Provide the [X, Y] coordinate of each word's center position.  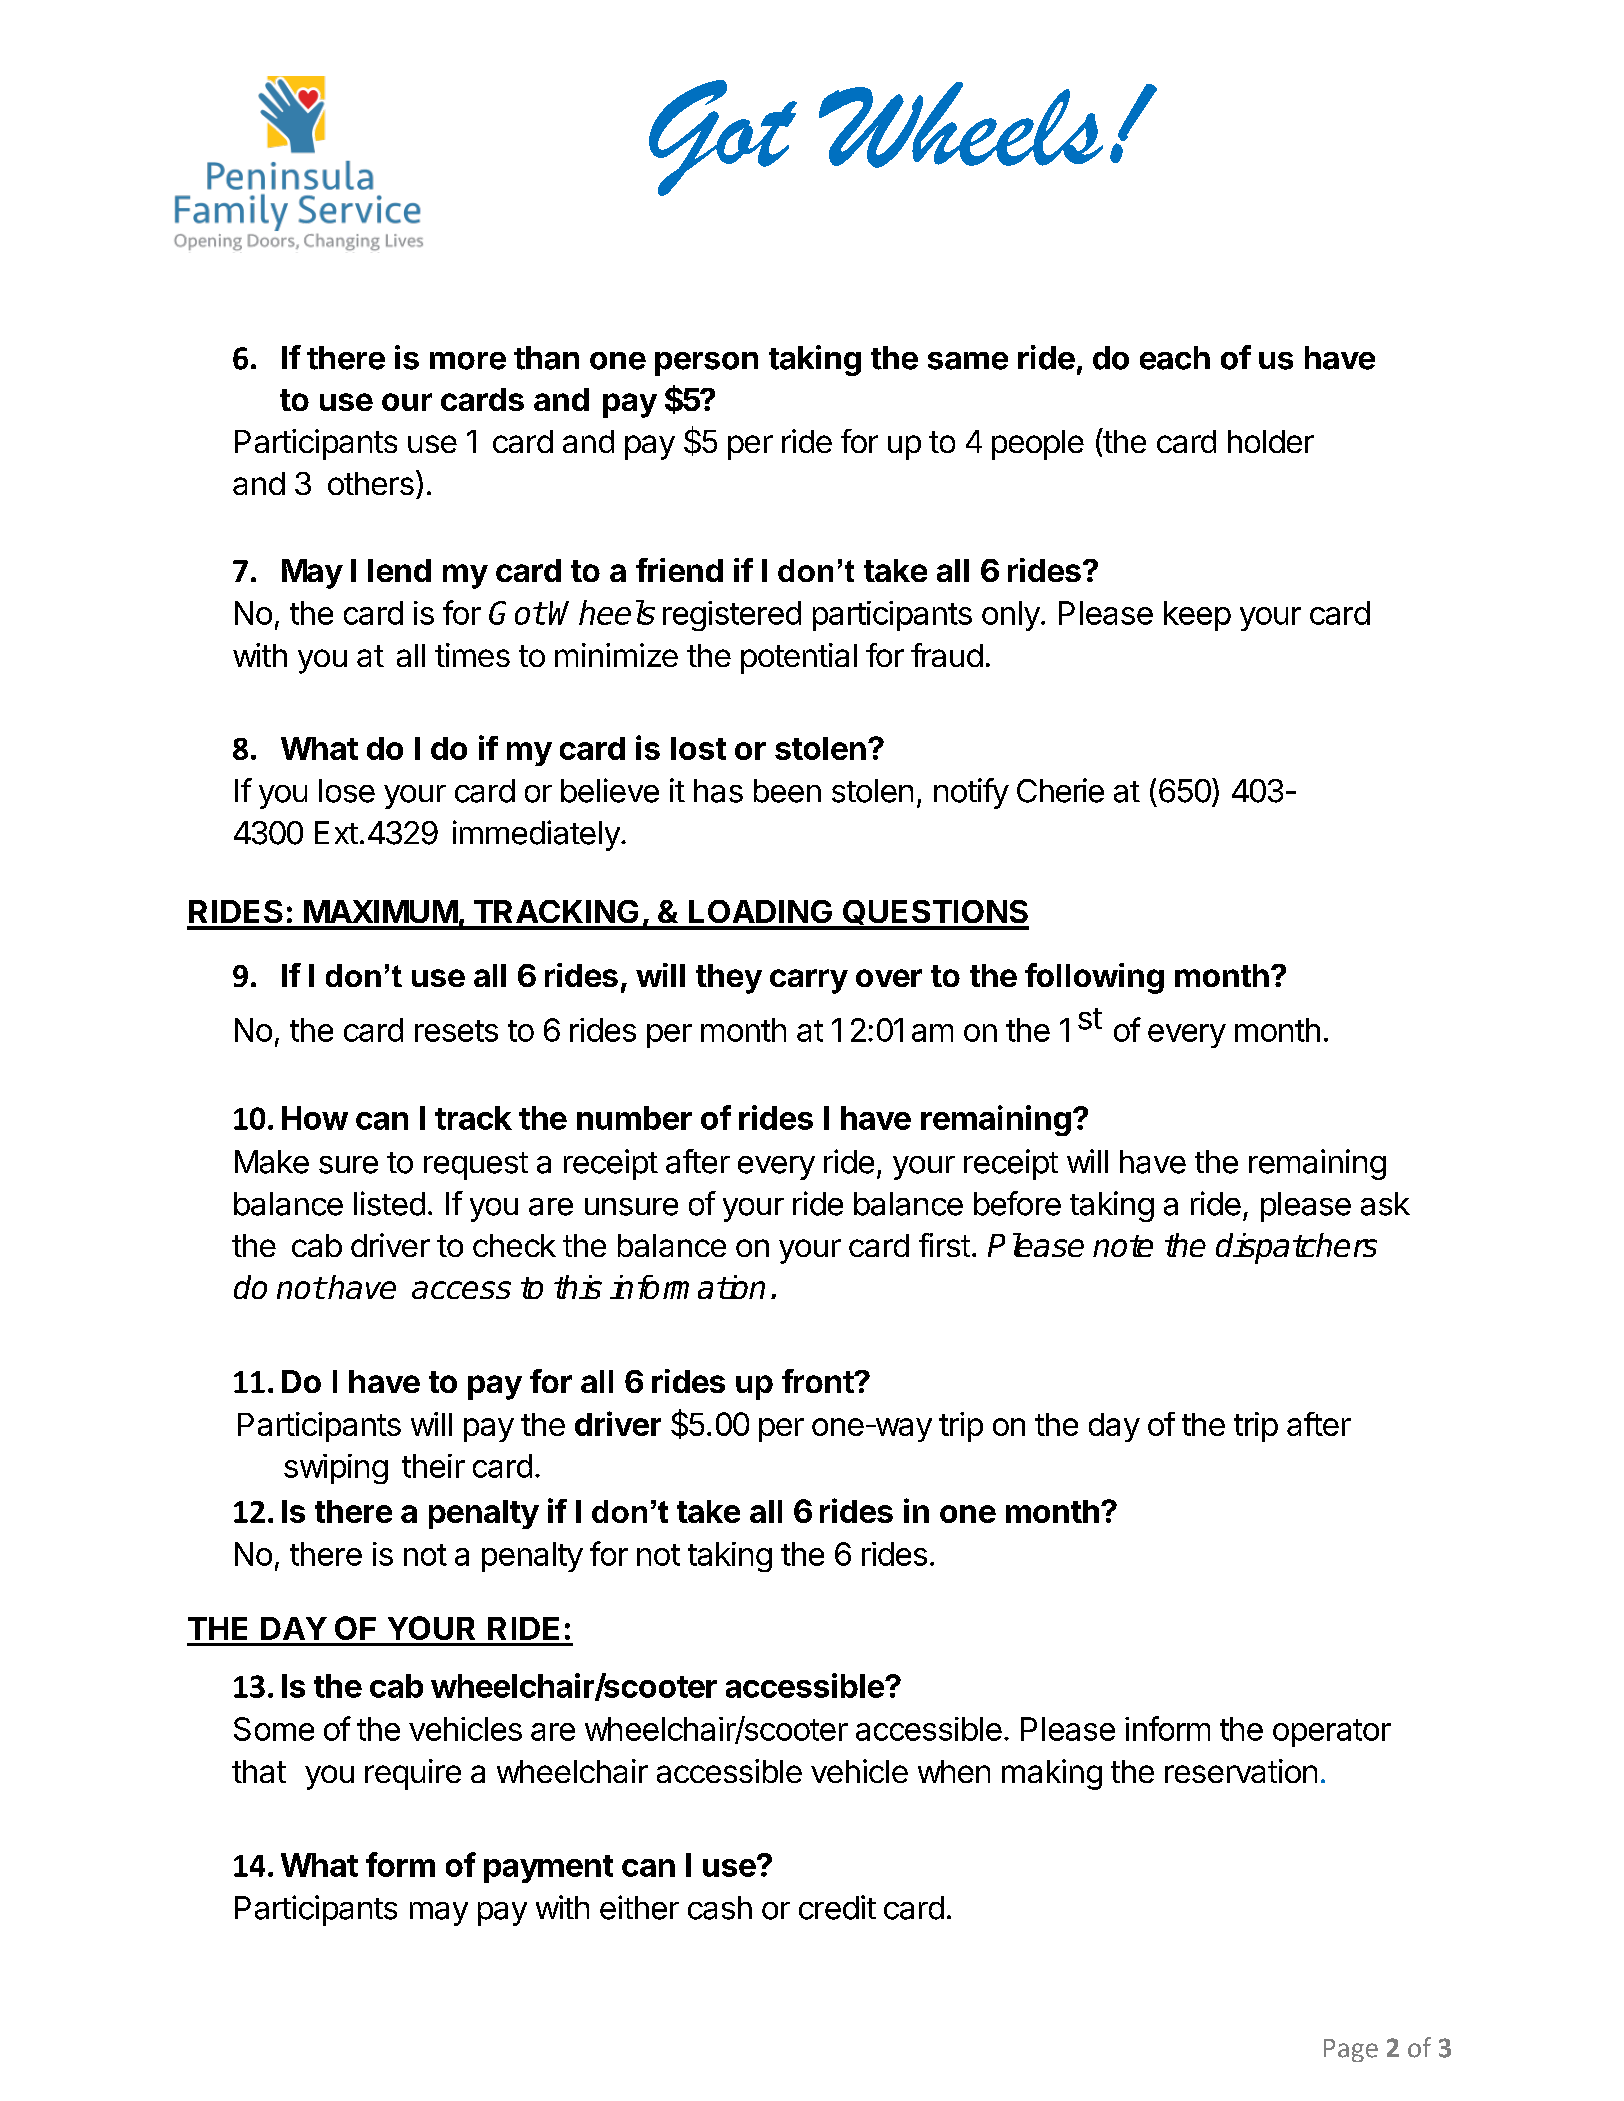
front [818, 1381]
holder [1271, 441]
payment [548, 1869]
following [1094, 978]
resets [456, 1031]
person [706, 364]
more [468, 361]
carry [809, 981]
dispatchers [1296, 1248]
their [433, 1466]
